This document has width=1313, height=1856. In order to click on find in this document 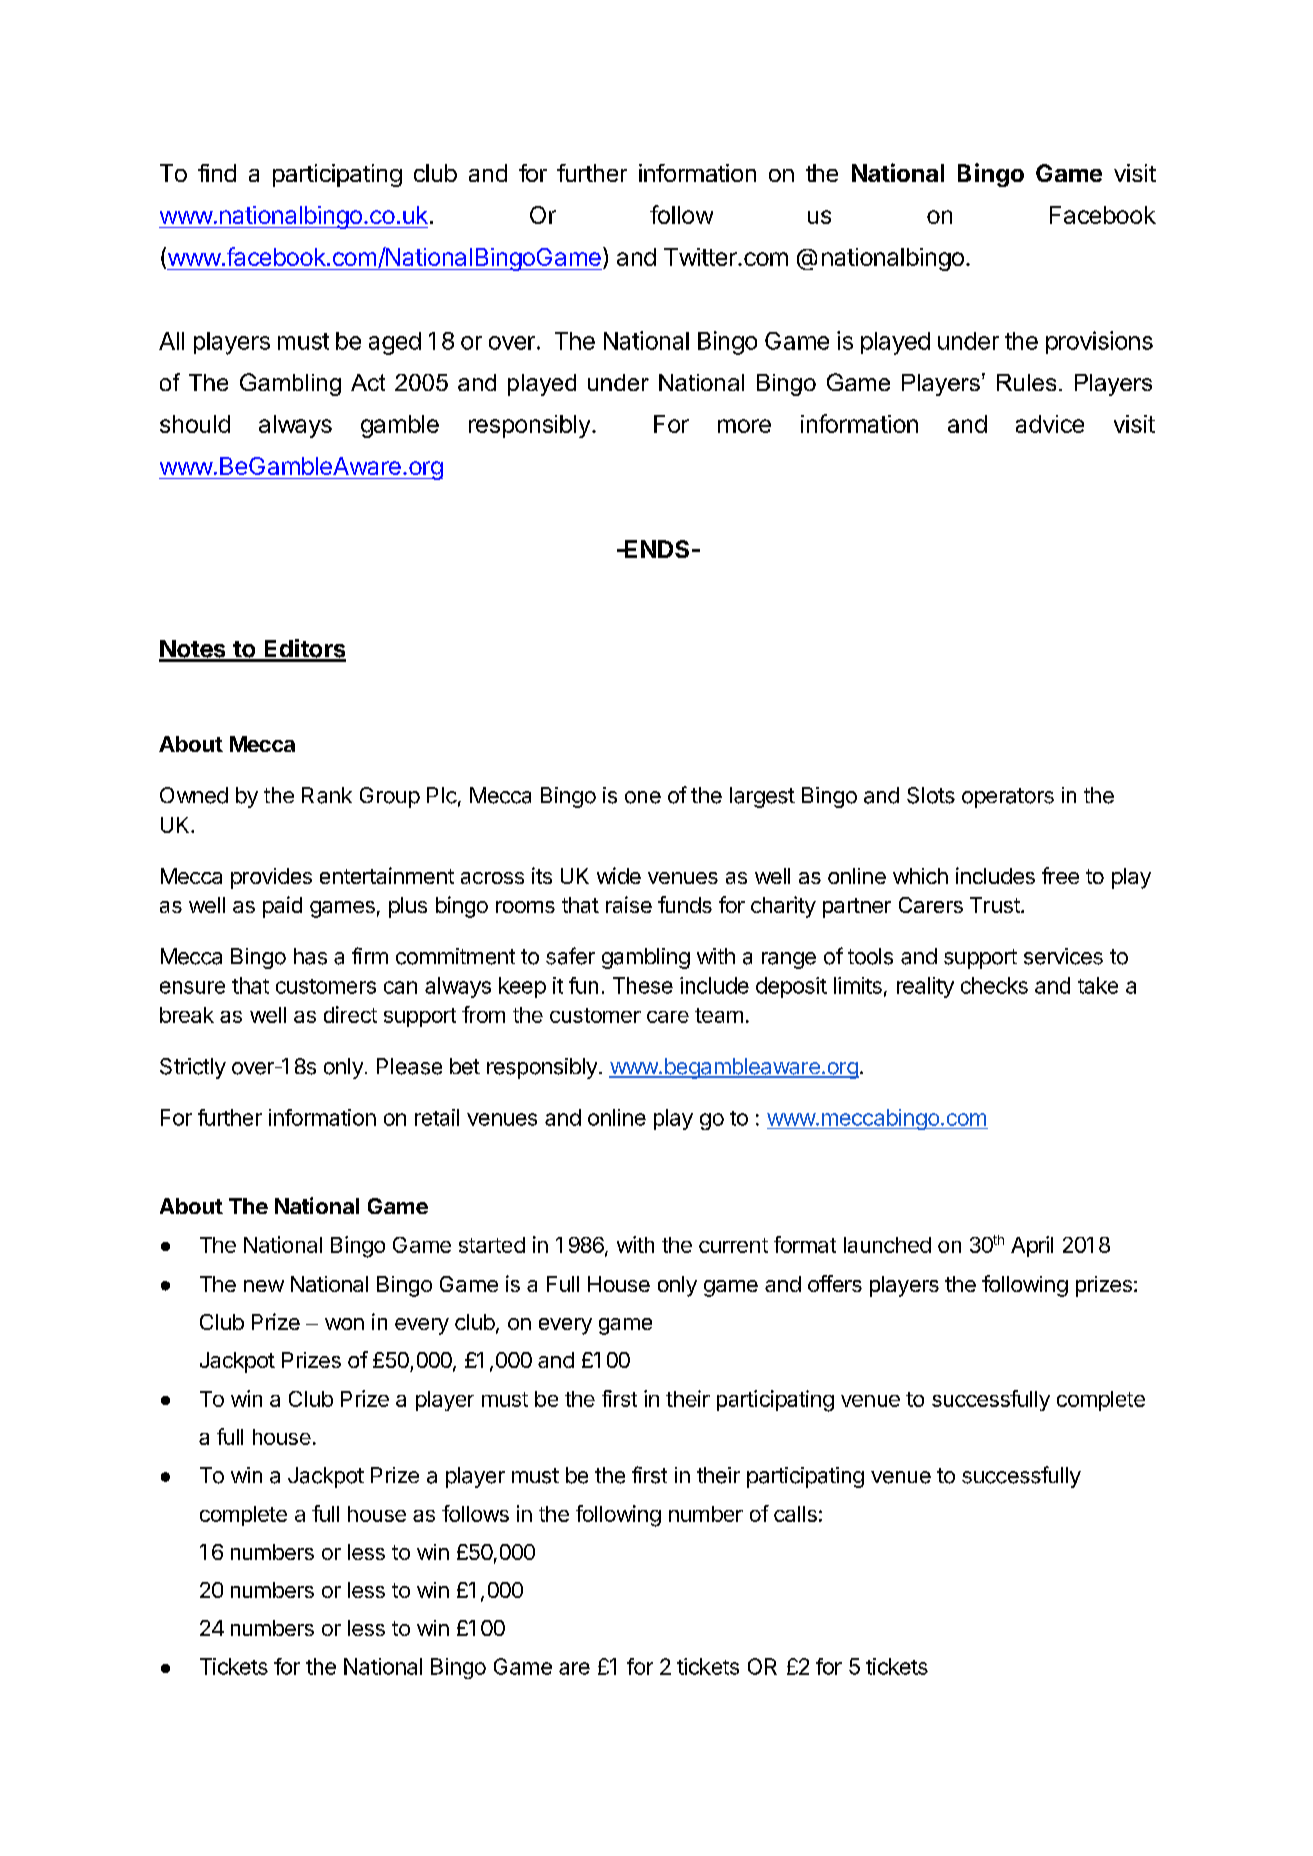, I will do `click(217, 173)`.
